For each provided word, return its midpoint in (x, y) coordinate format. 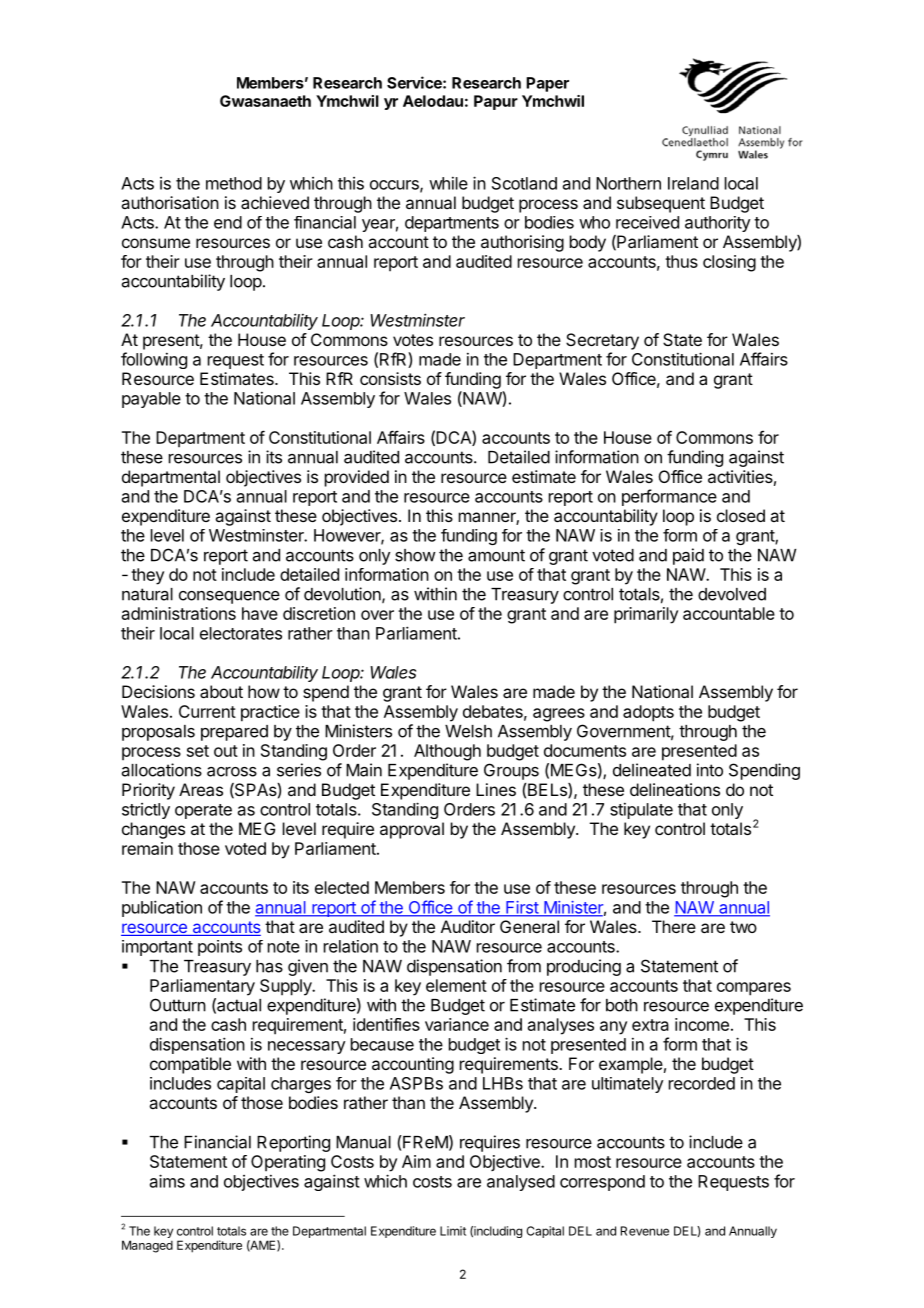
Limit (453, 1231)
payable (151, 400)
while (448, 183)
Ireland (693, 183)
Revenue (645, 1231)
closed (741, 515)
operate (203, 811)
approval (412, 830)
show (415, 555)
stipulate (641, 811)
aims (167, 1181)
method (234, 183)
